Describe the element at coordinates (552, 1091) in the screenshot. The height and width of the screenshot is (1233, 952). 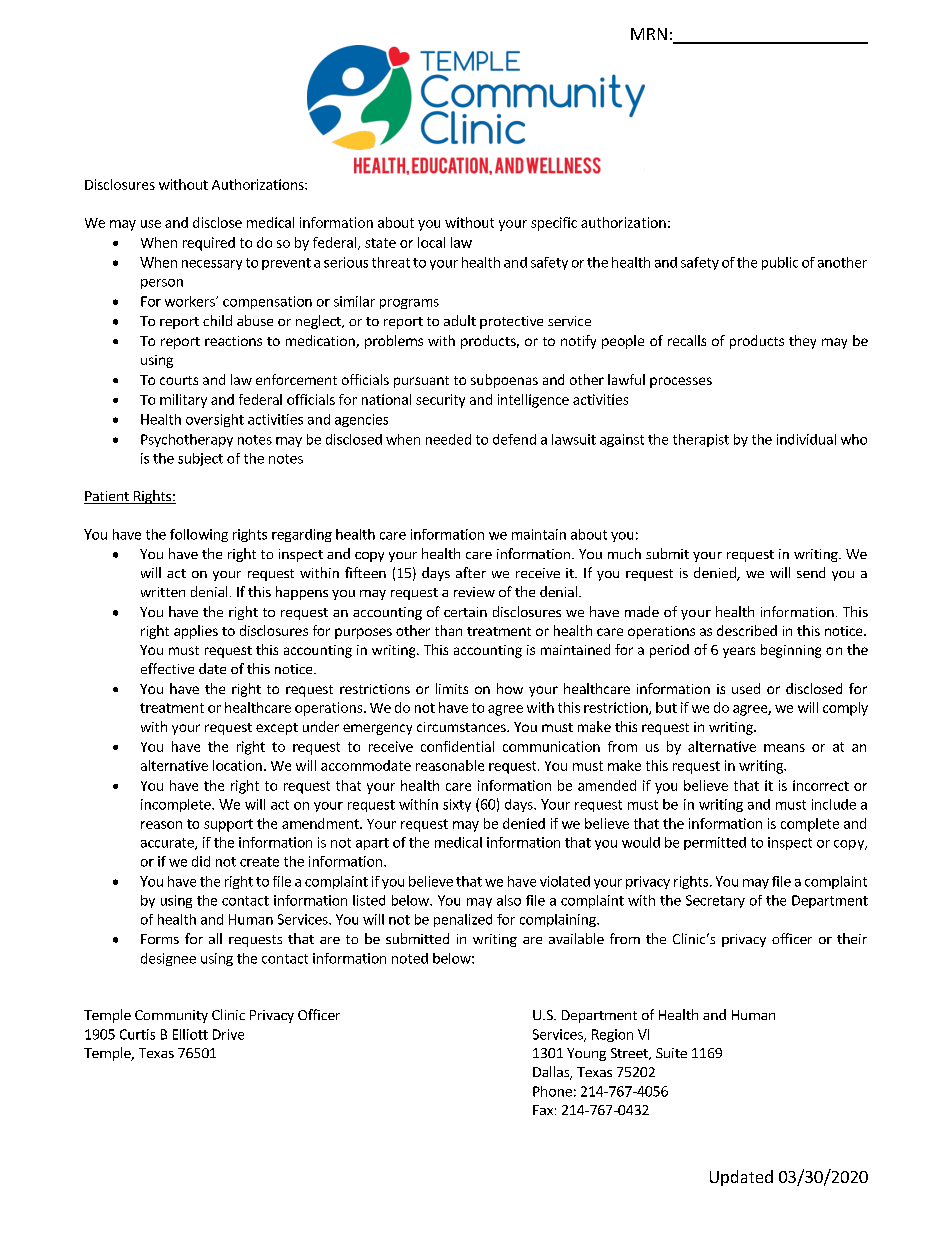
I see `Phone` at that location.
